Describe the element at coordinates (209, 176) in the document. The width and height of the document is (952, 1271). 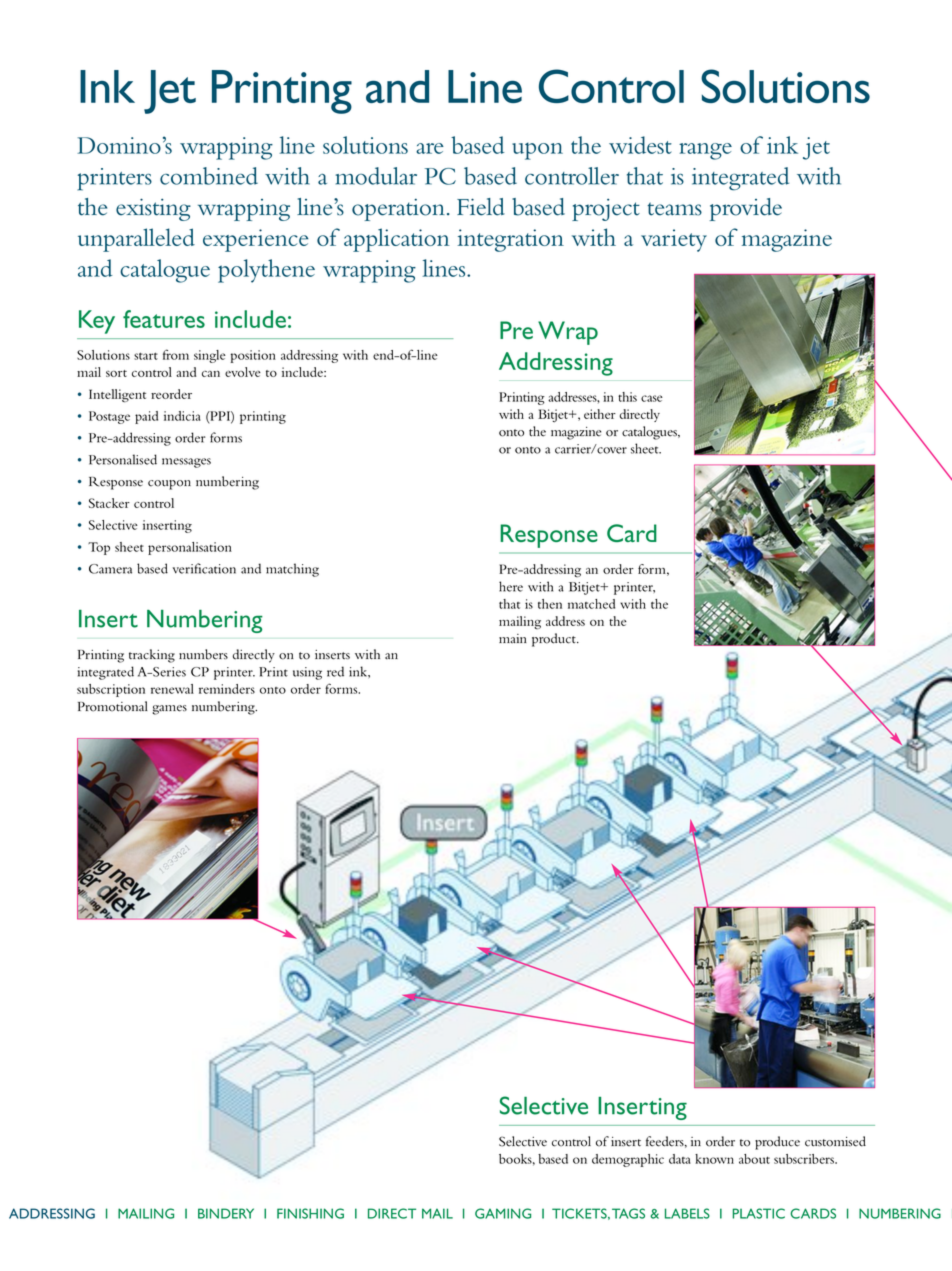
I see `combined` at that location.
